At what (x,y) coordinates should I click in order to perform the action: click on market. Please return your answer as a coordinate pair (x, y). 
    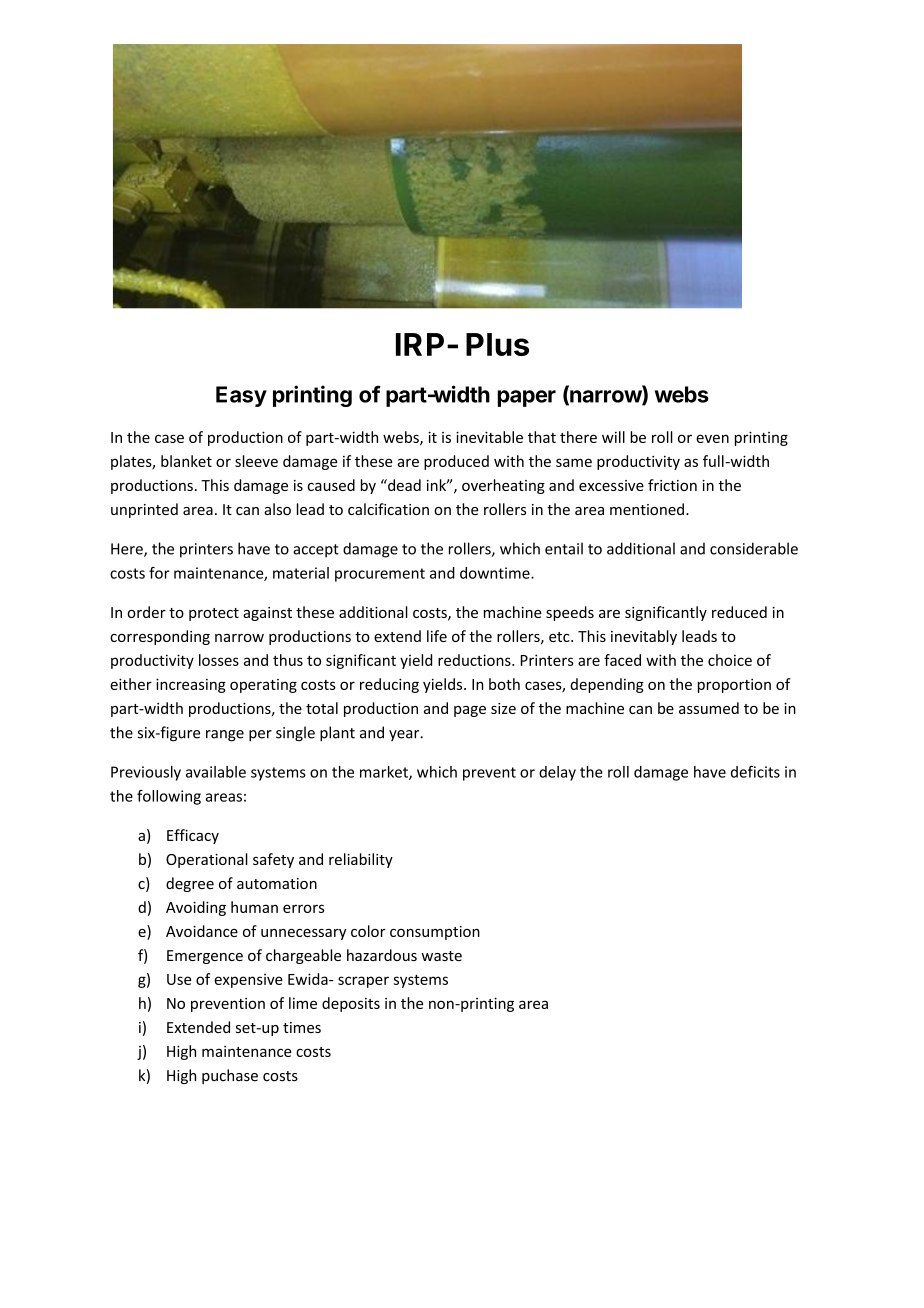
    Looking at the image, I should click on (385, 773).
